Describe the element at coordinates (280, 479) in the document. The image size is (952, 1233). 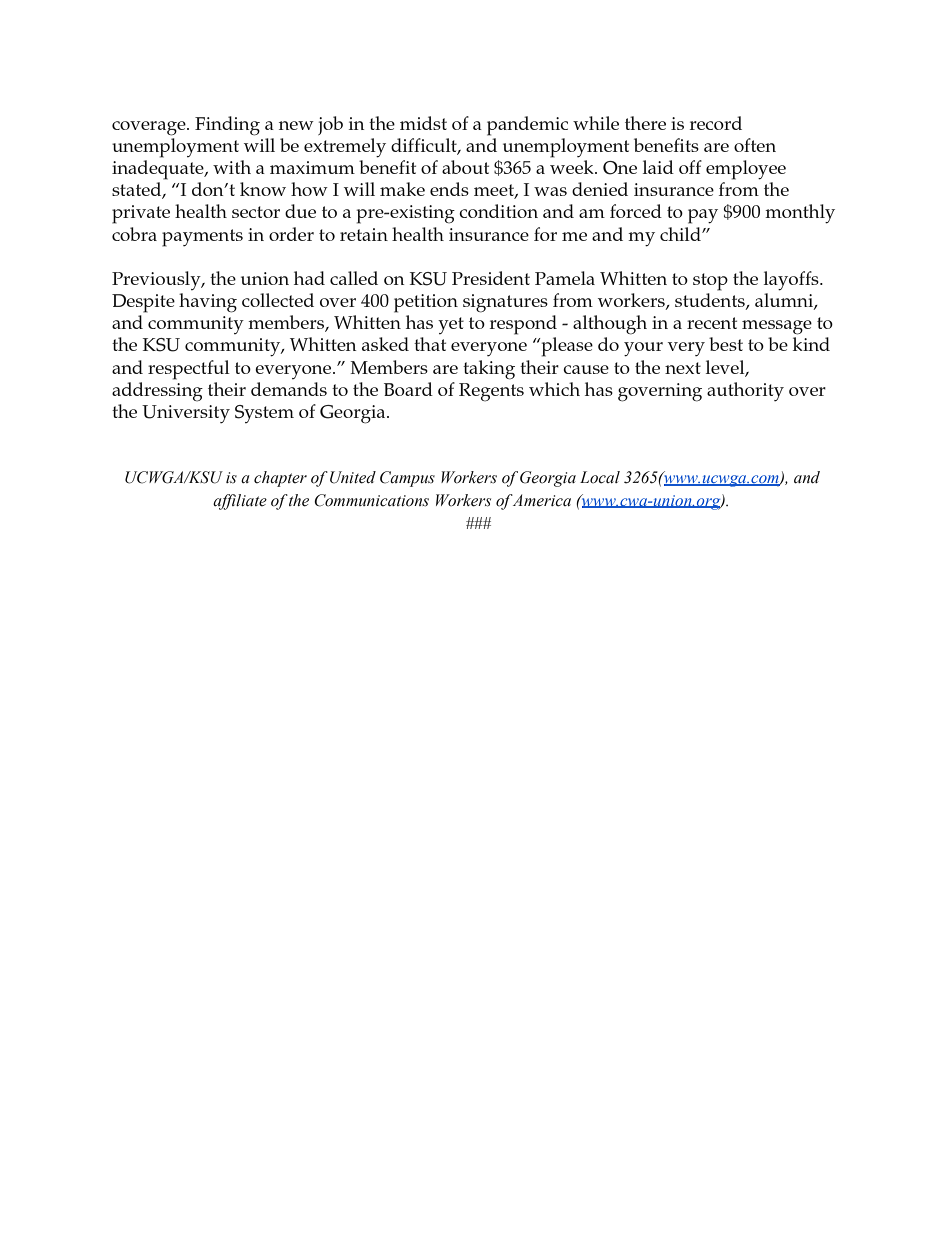
I see `chapter` at that location.
